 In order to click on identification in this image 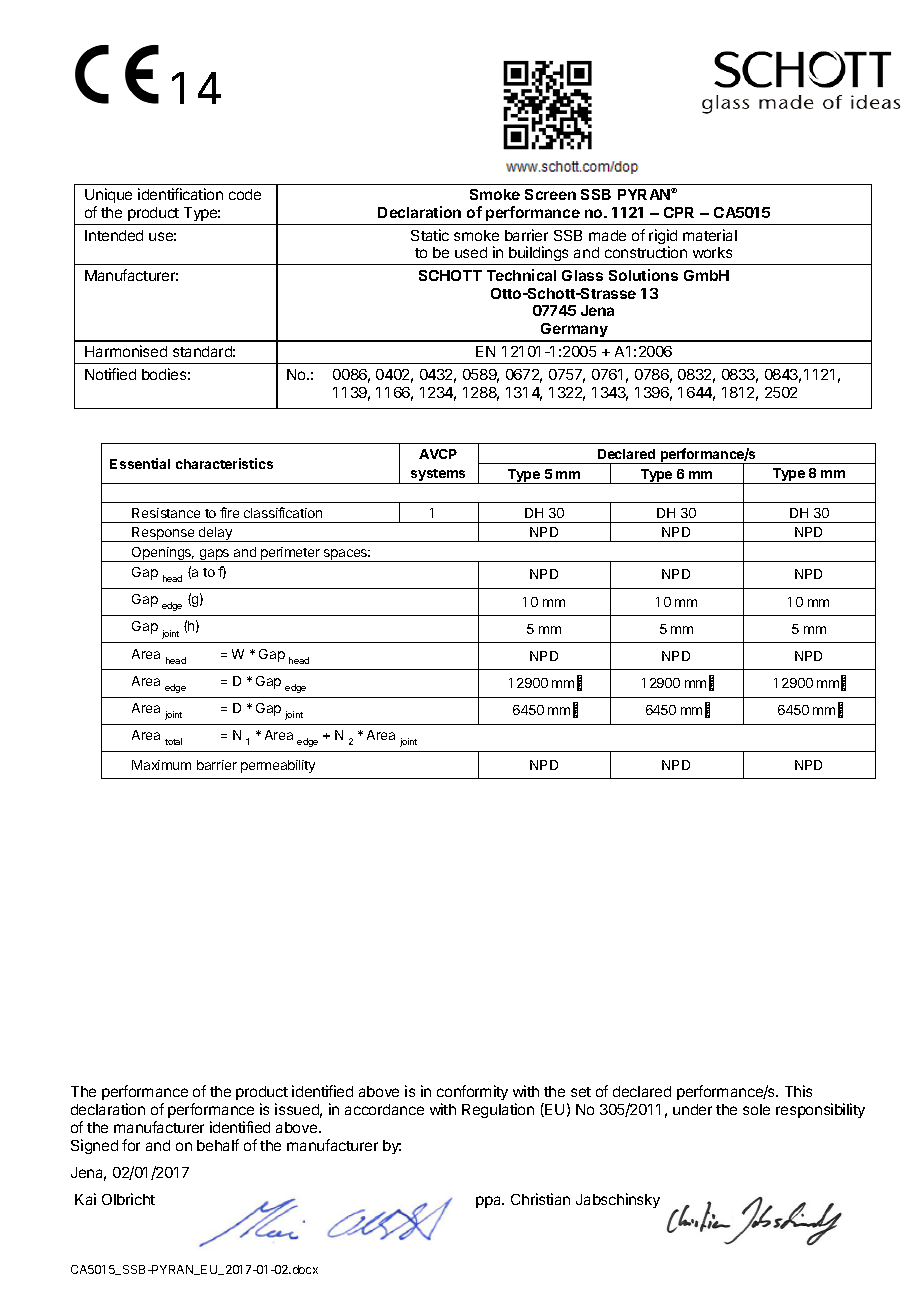, I will do `click(180, 194)`.
